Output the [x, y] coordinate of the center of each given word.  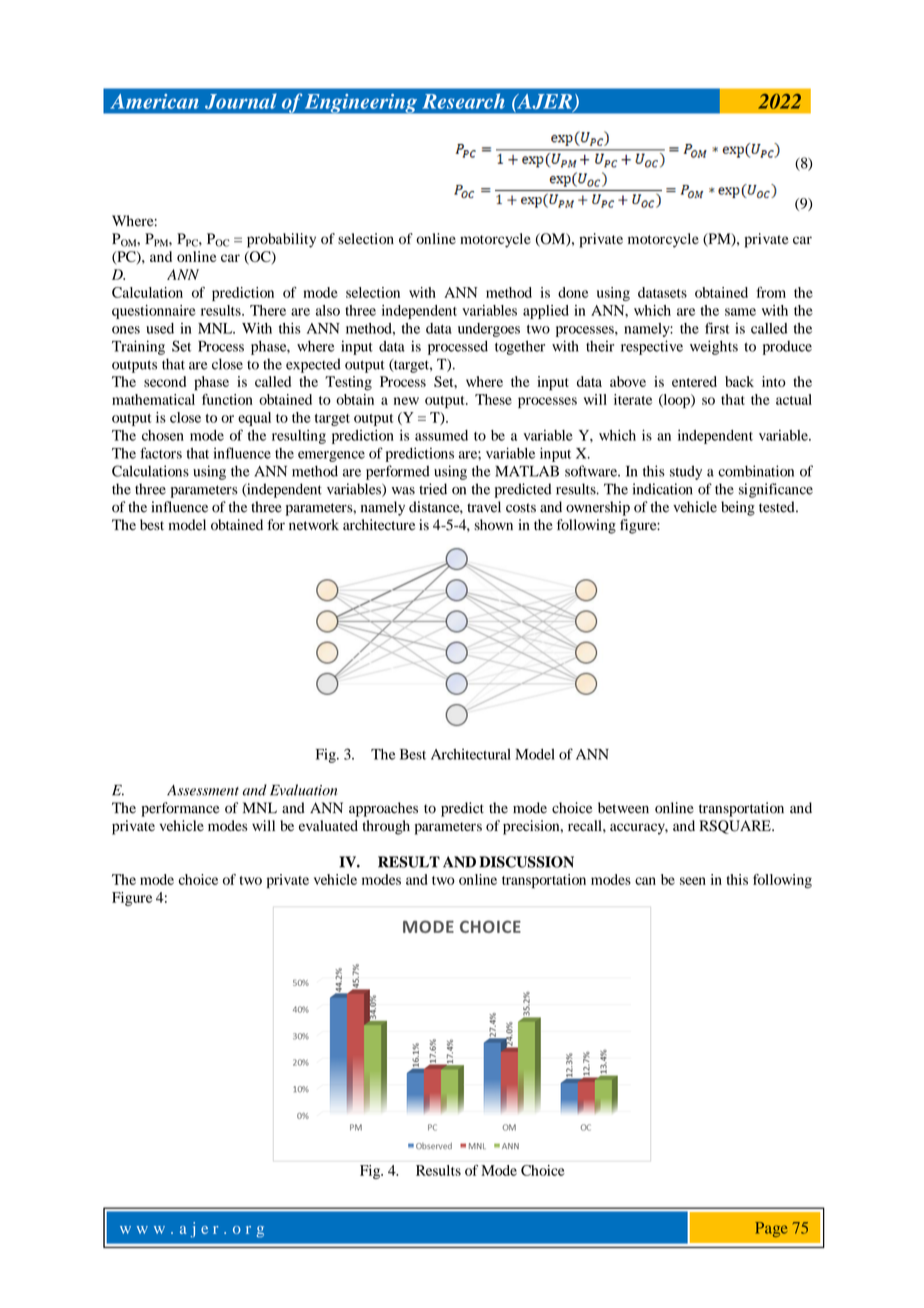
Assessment [203, 790]
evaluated [328, 825]
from [771, 292]
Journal [241, 101]
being [738, 508]
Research [463, 101]
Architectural [471, 754]
